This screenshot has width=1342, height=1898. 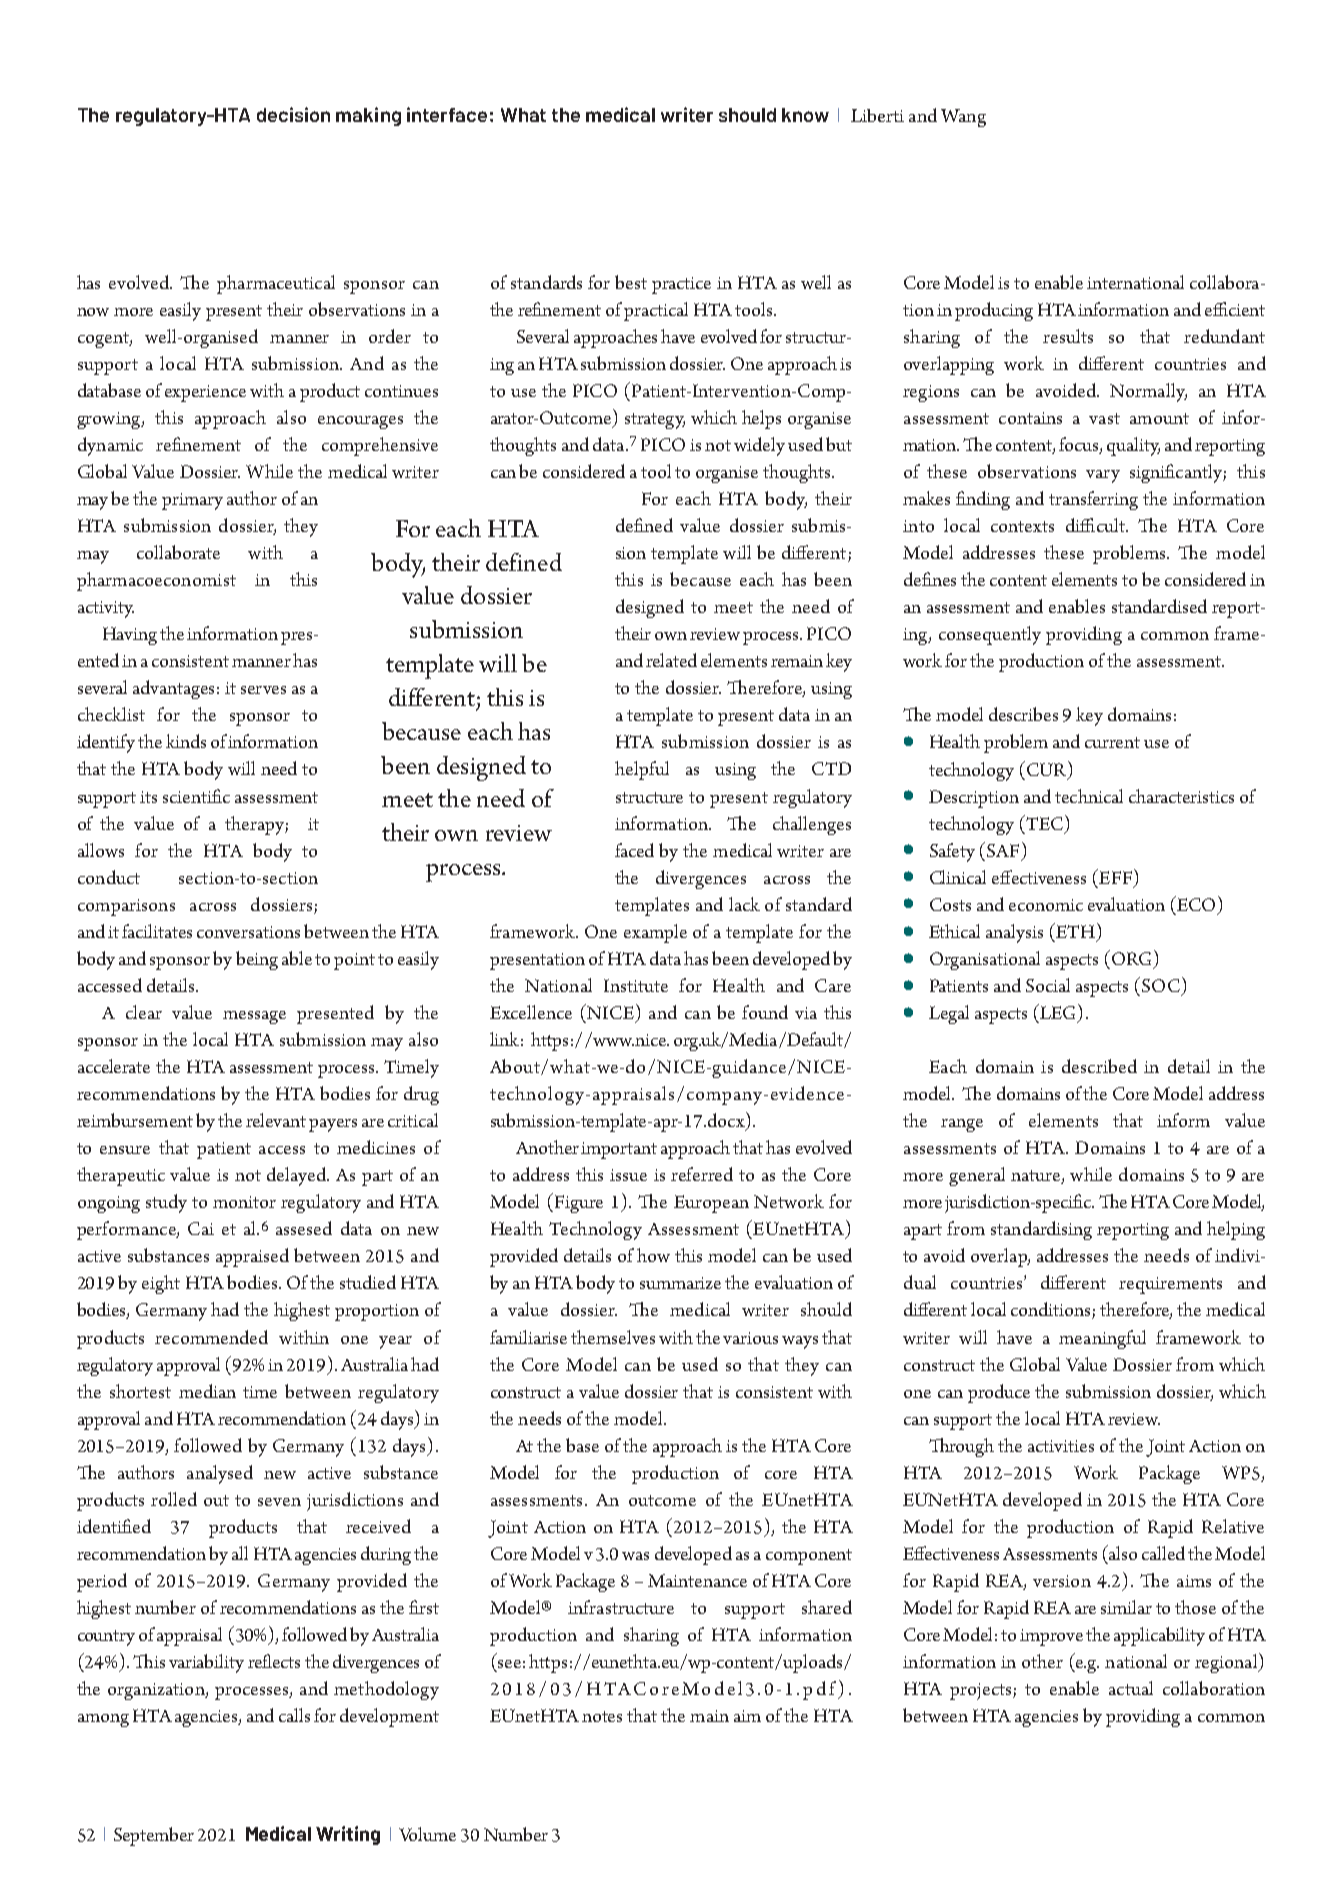 I want to click on notes, so click(x=602, y=1716).
